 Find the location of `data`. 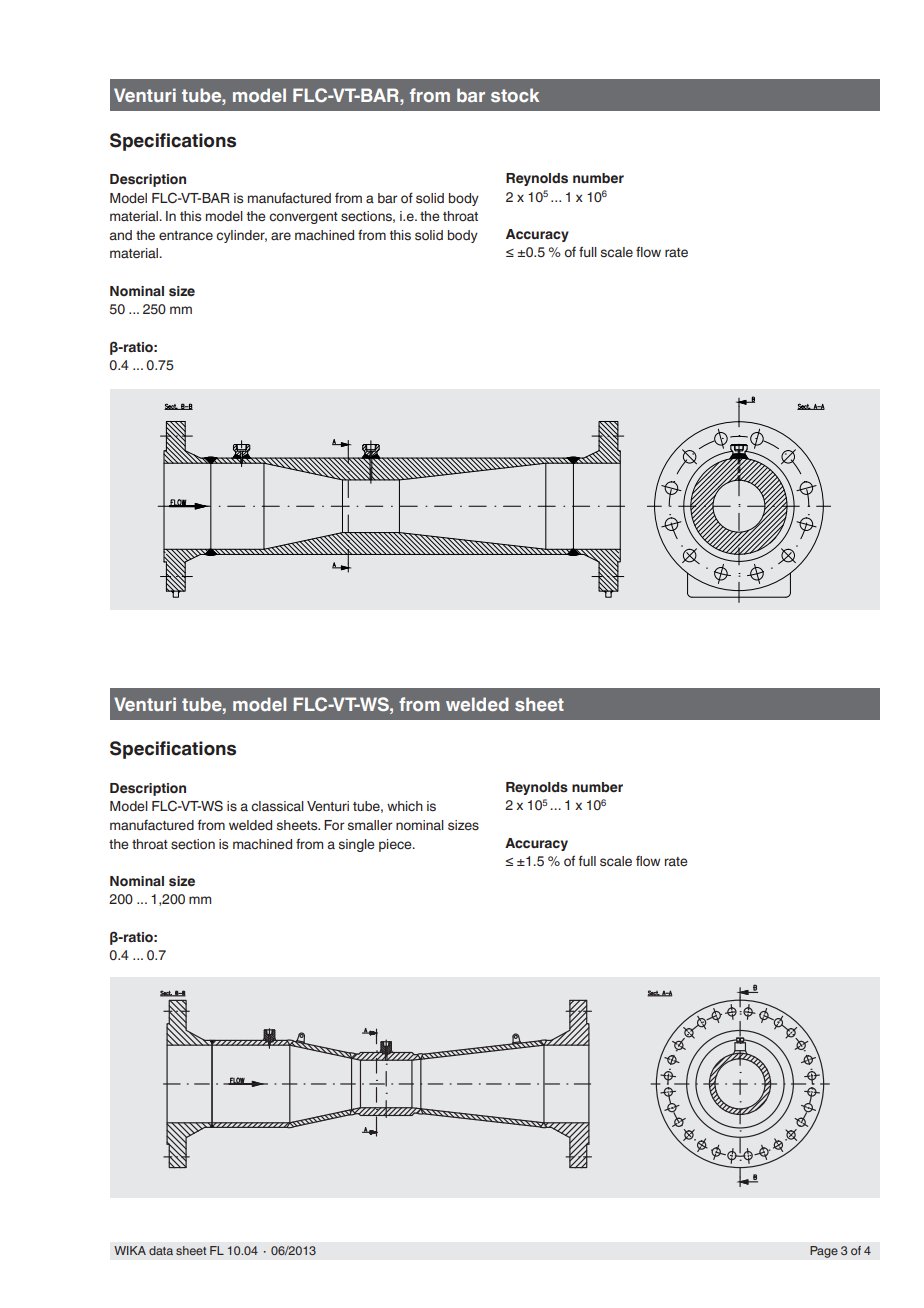

data is located at coordinates (161, 1250).
